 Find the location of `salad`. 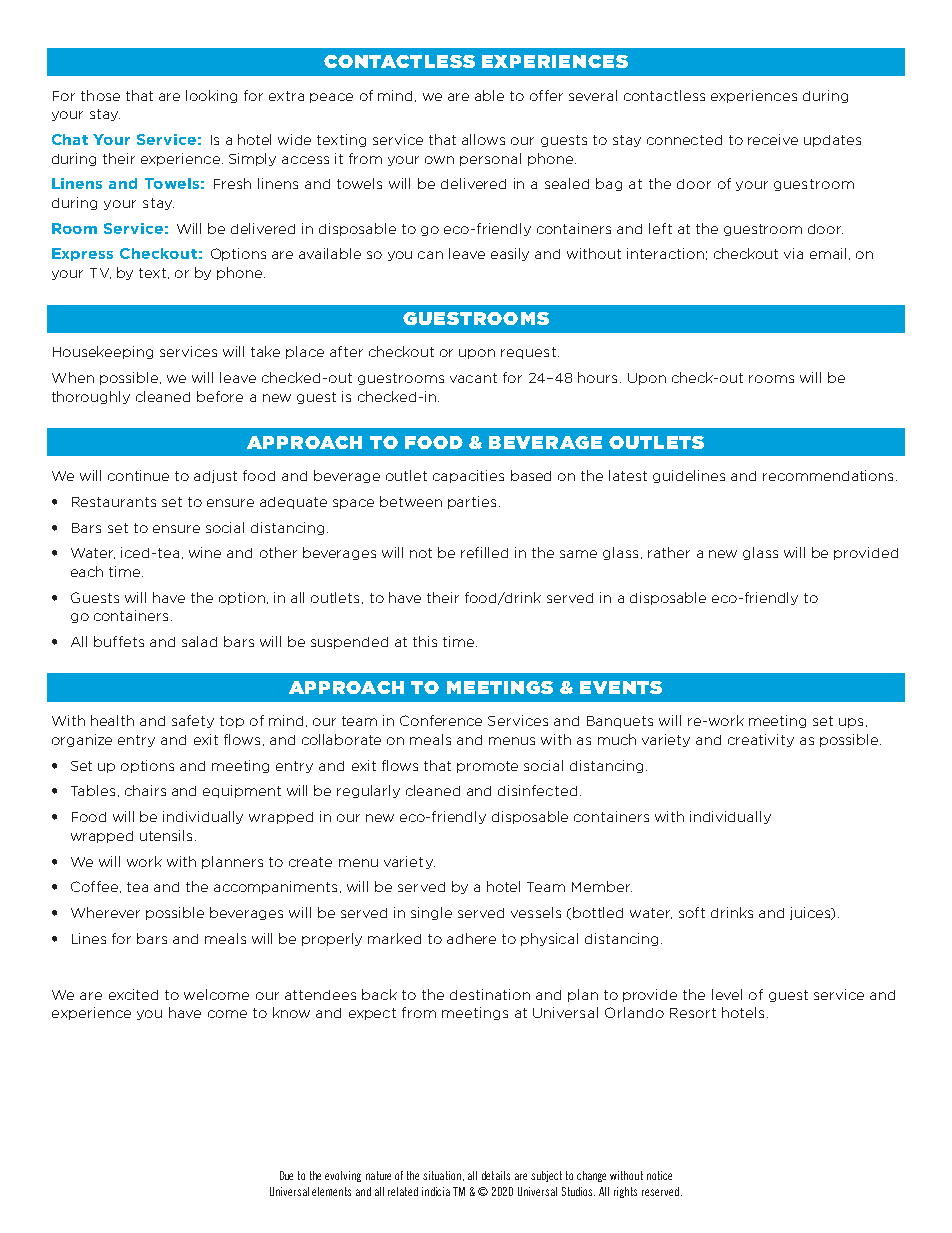

salad is located at coordinates (199, 641).
